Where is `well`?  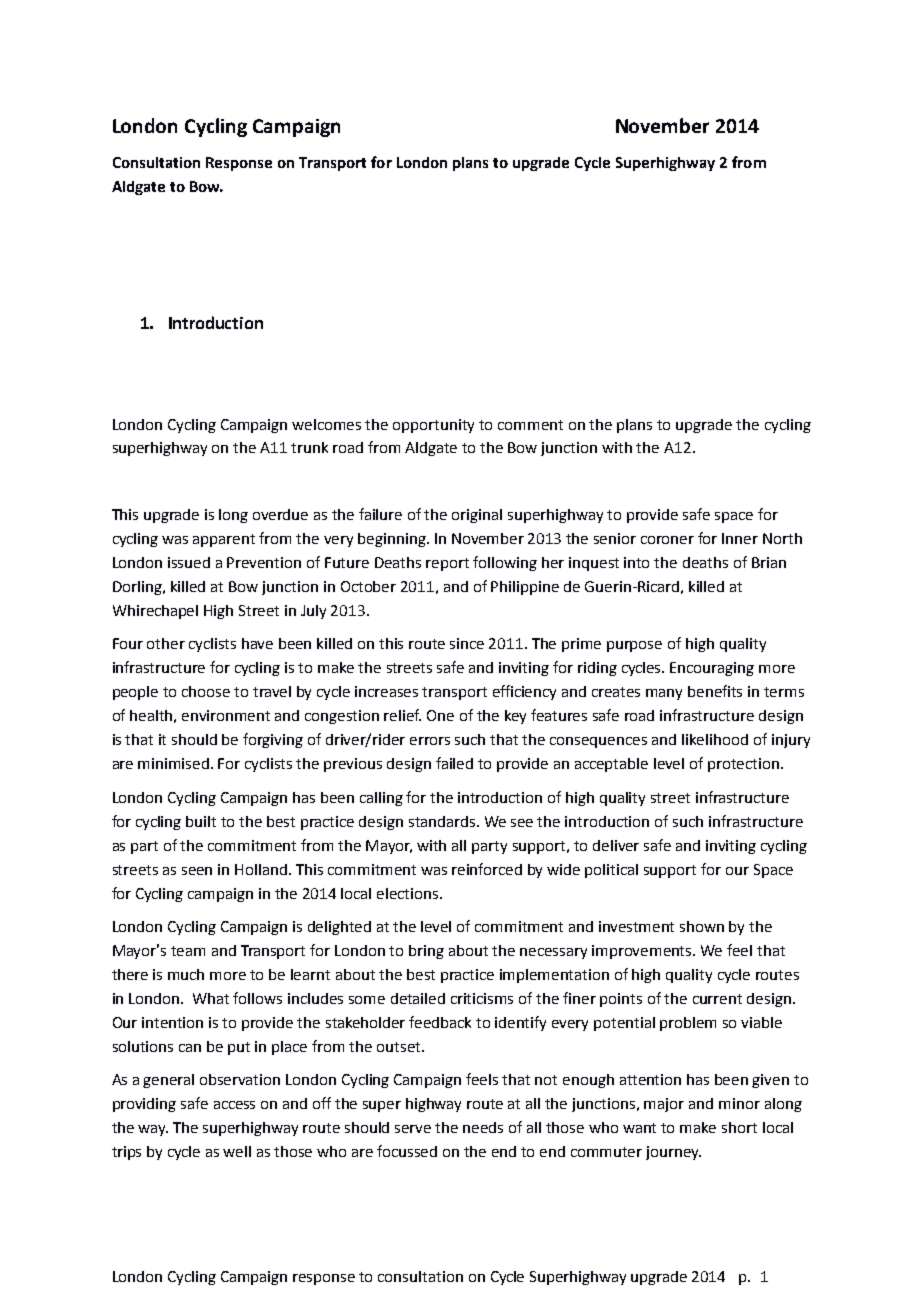
well is located at coordinates (237, 1151).
